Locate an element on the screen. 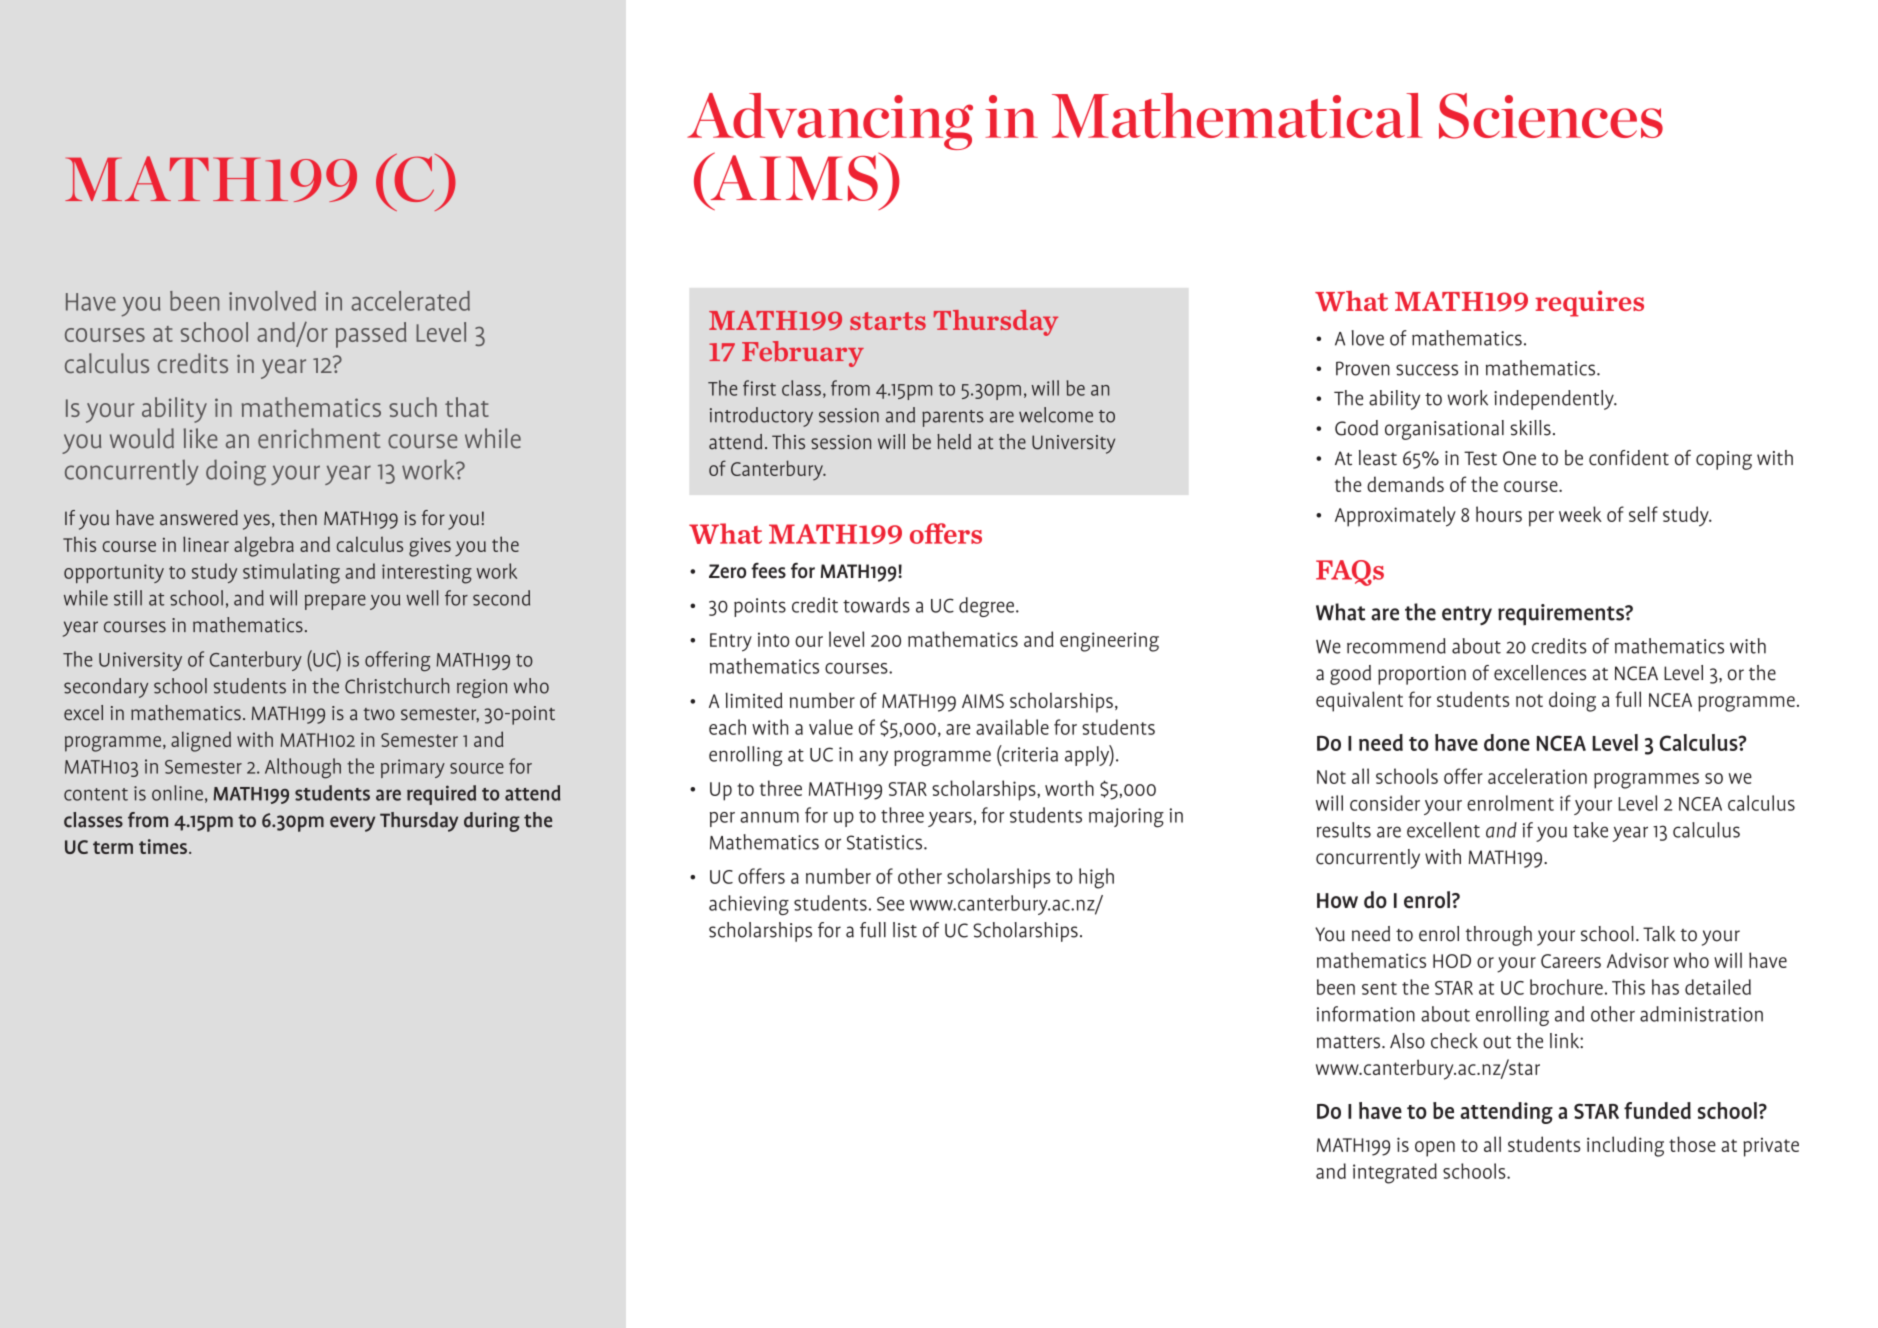 This screenshot has height=1328, width=1878. Statistics is located at coordinates (886, 842).
